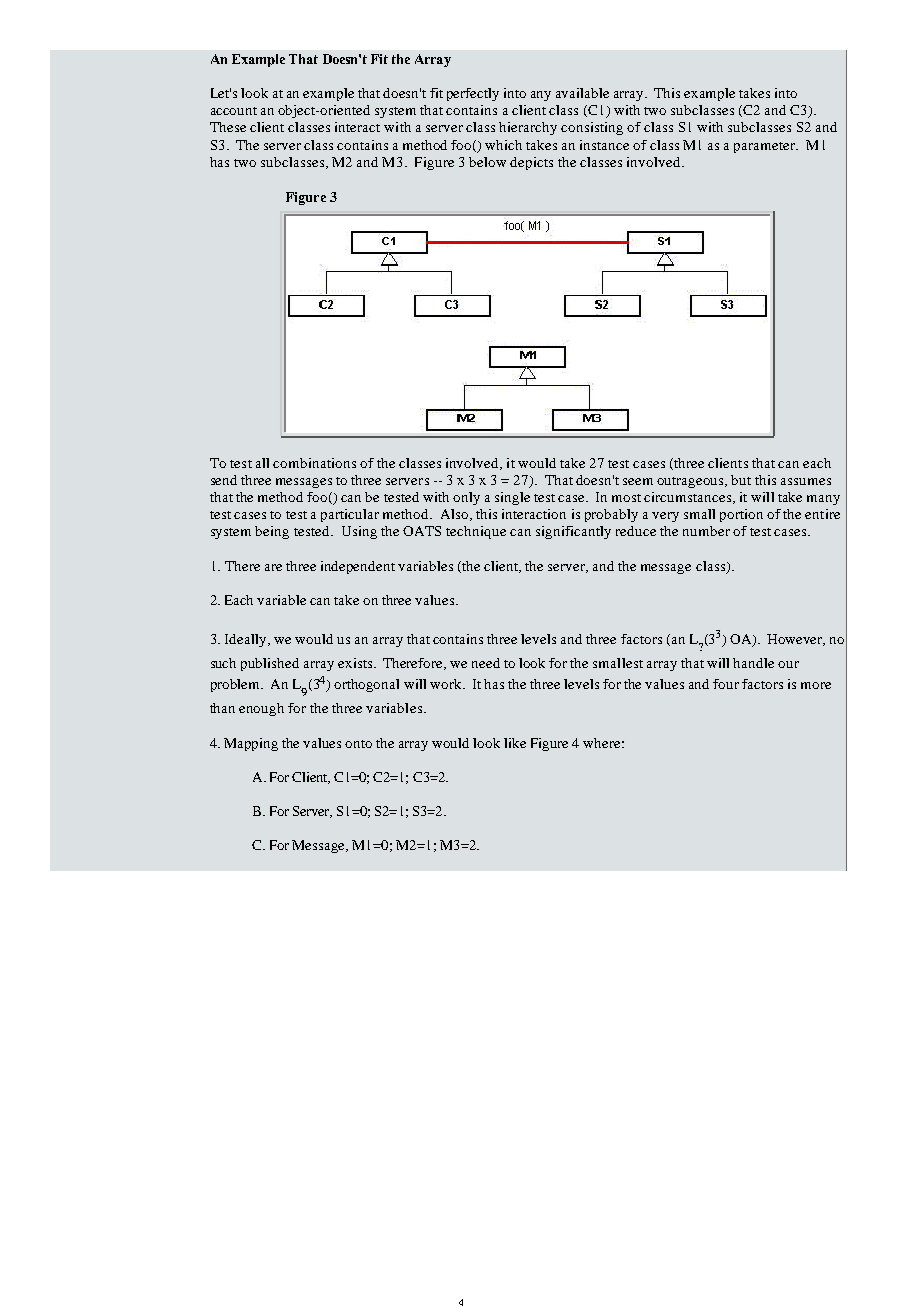 The height and width of the document is (1308, 924). I want to click on depicts, so click(531, 163).
